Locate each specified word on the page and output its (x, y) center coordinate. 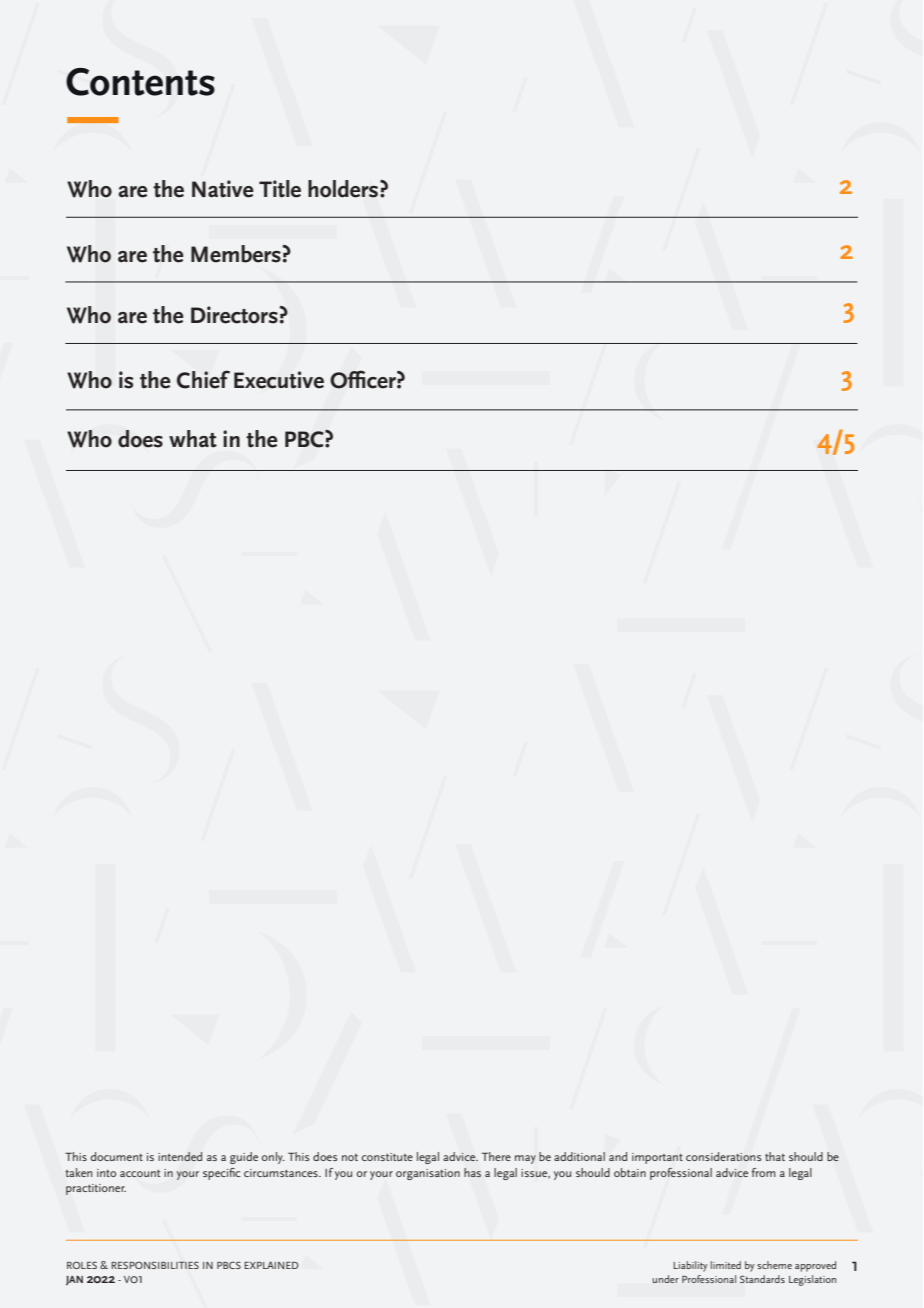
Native (223, 189)
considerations (723, 1156)
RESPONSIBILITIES (155, 1265)
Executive (279, 380)
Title (280, 189)
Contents (140, 82)
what (193, 439)
